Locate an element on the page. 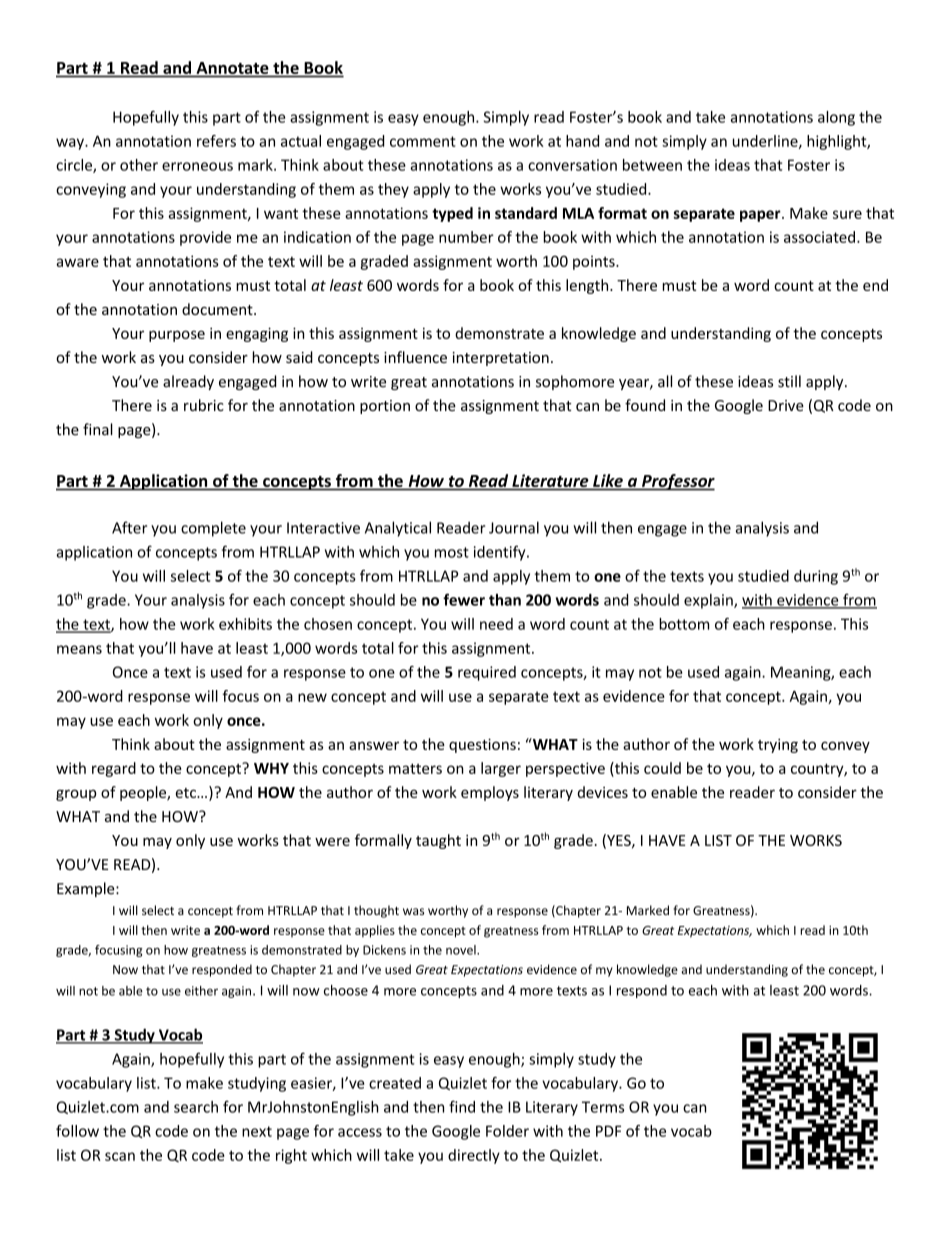 The width and height of the page is (952, 1233). comment is located at coordinates (423, 141).
